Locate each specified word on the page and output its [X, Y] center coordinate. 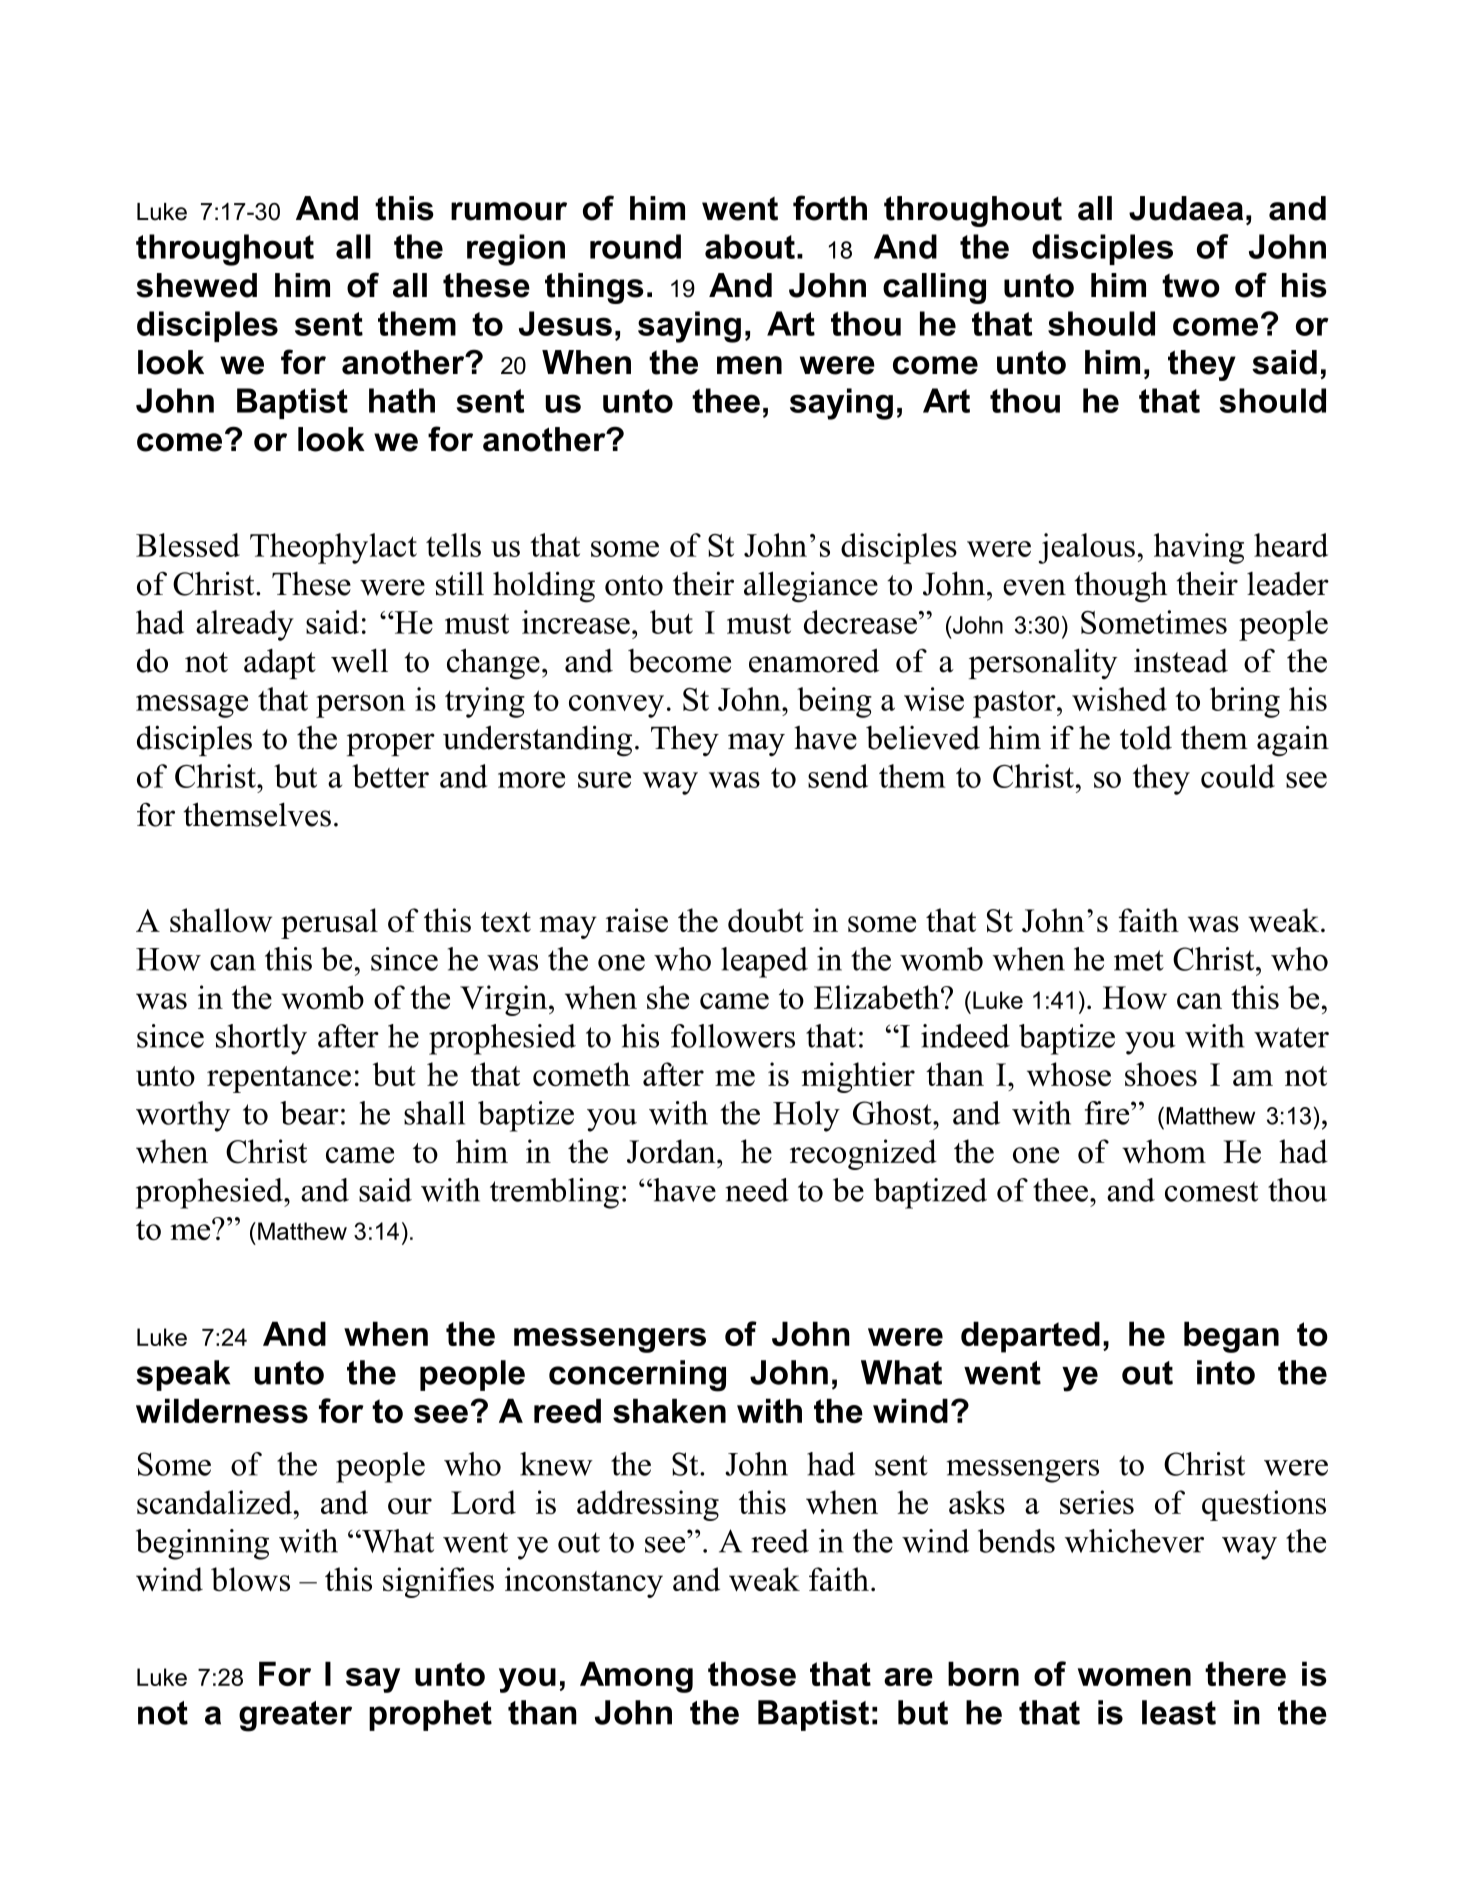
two [1191, 286]
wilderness [222, 1410]
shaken [669, 1410]
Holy [806, 1116]
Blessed [188, 545]
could [1238, 776]
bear [310, 1113]
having [1199, 548]
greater [295, 1716]
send [838, 776]
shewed [196, 285]
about [750, 246]
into [1226, 1372]
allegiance [811, 587]
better [390, 776]
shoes [1161, 1074]
